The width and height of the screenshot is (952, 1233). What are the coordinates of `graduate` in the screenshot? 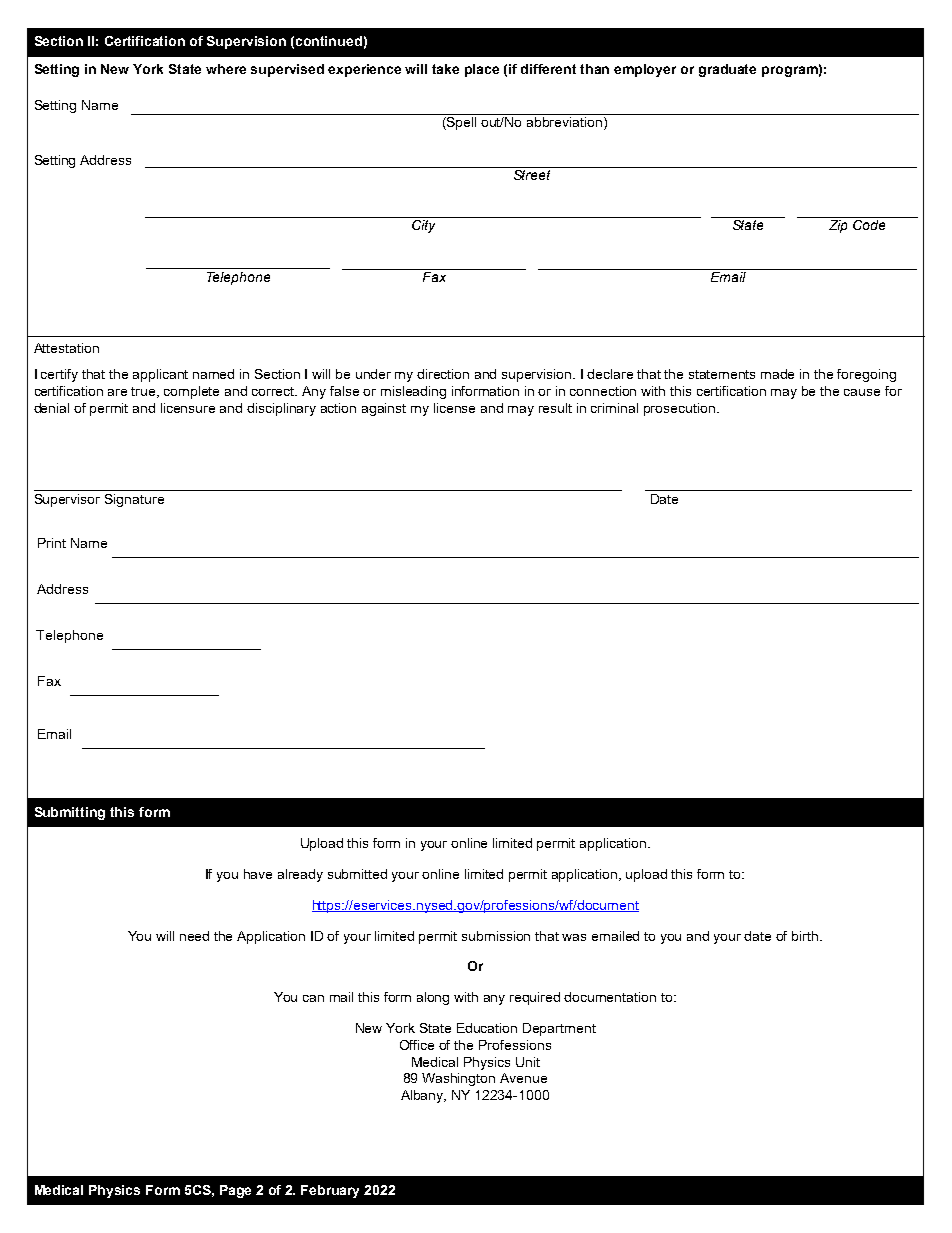 It's located at (727, 70).
